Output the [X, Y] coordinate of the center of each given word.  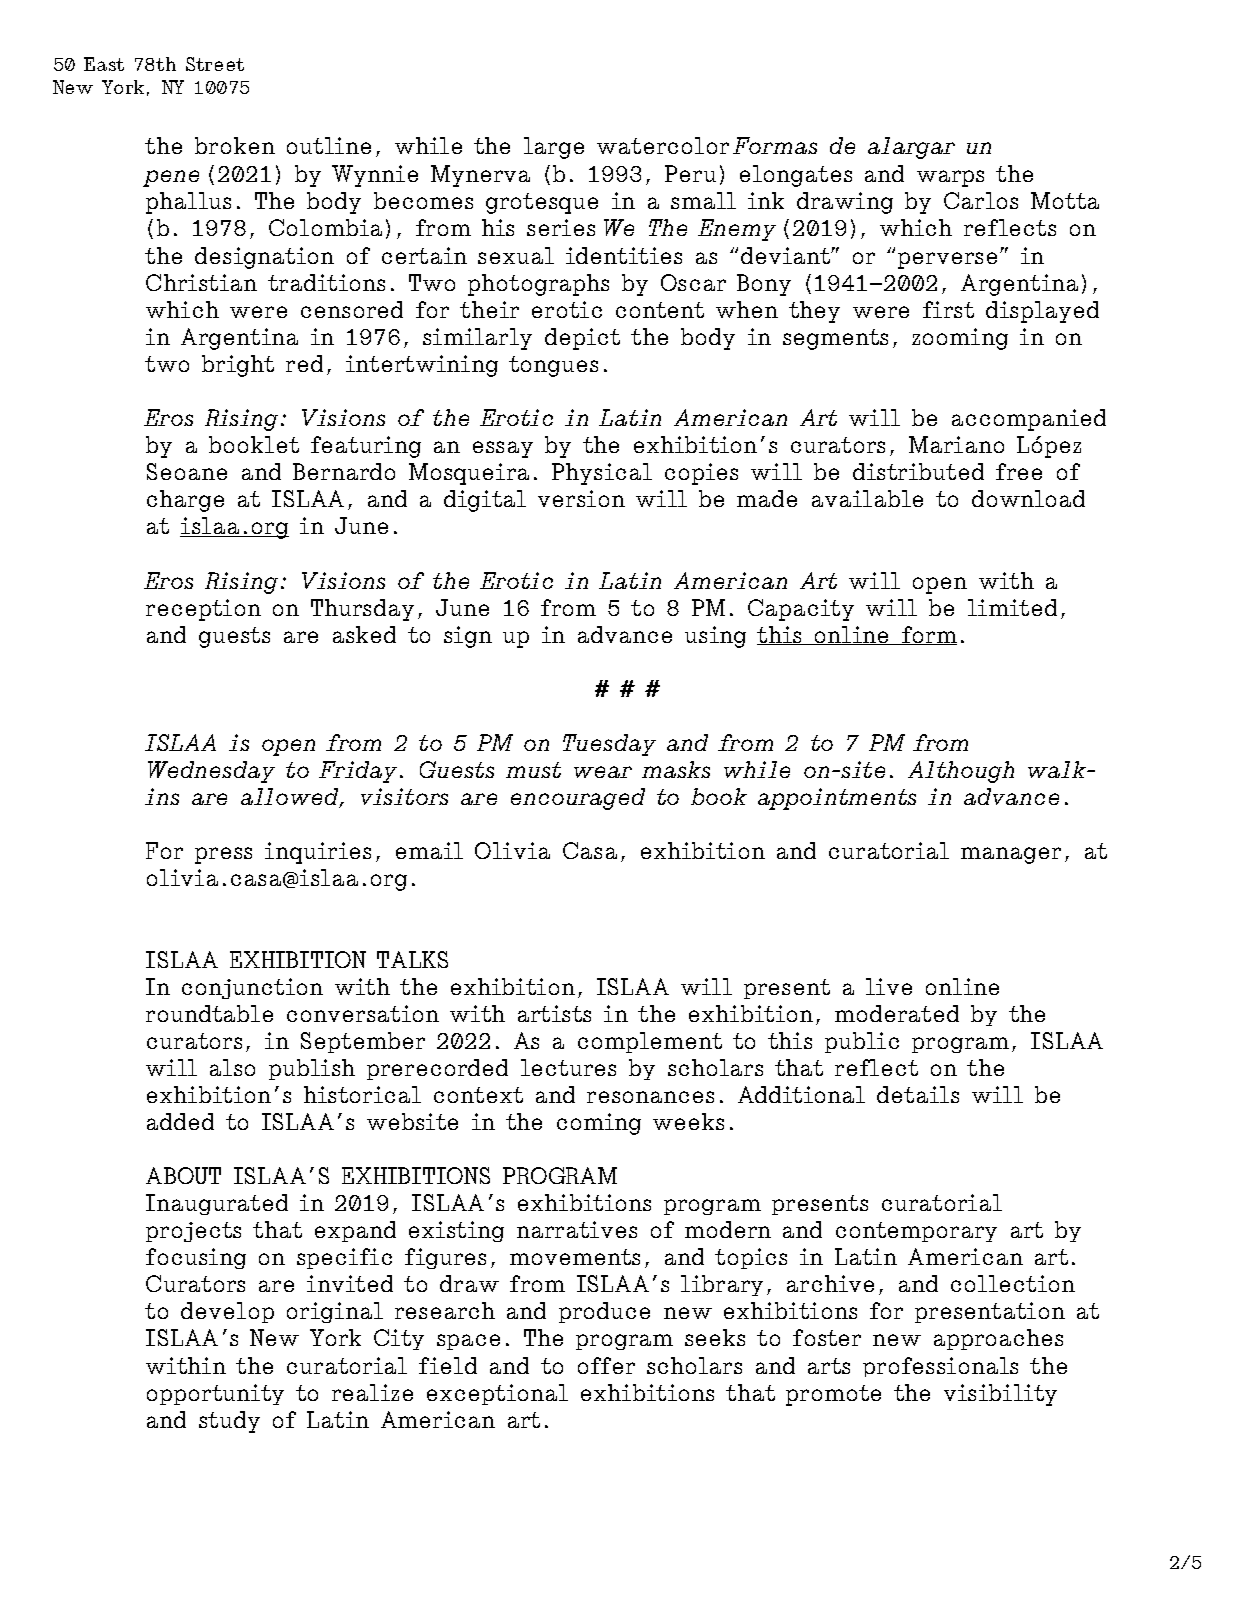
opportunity [215, 1394]
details [918, 1094]
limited [1012, 607]
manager [1011, 855]
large [554, 148]
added [180, 1121]
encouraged [578, 799]
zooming [960, 339]
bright [238, 366]
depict [582, 339]
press [223, 855]
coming [599, 1124]
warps [950, 178]
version [581, 498]
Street [215, 64]
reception [203, 610]
